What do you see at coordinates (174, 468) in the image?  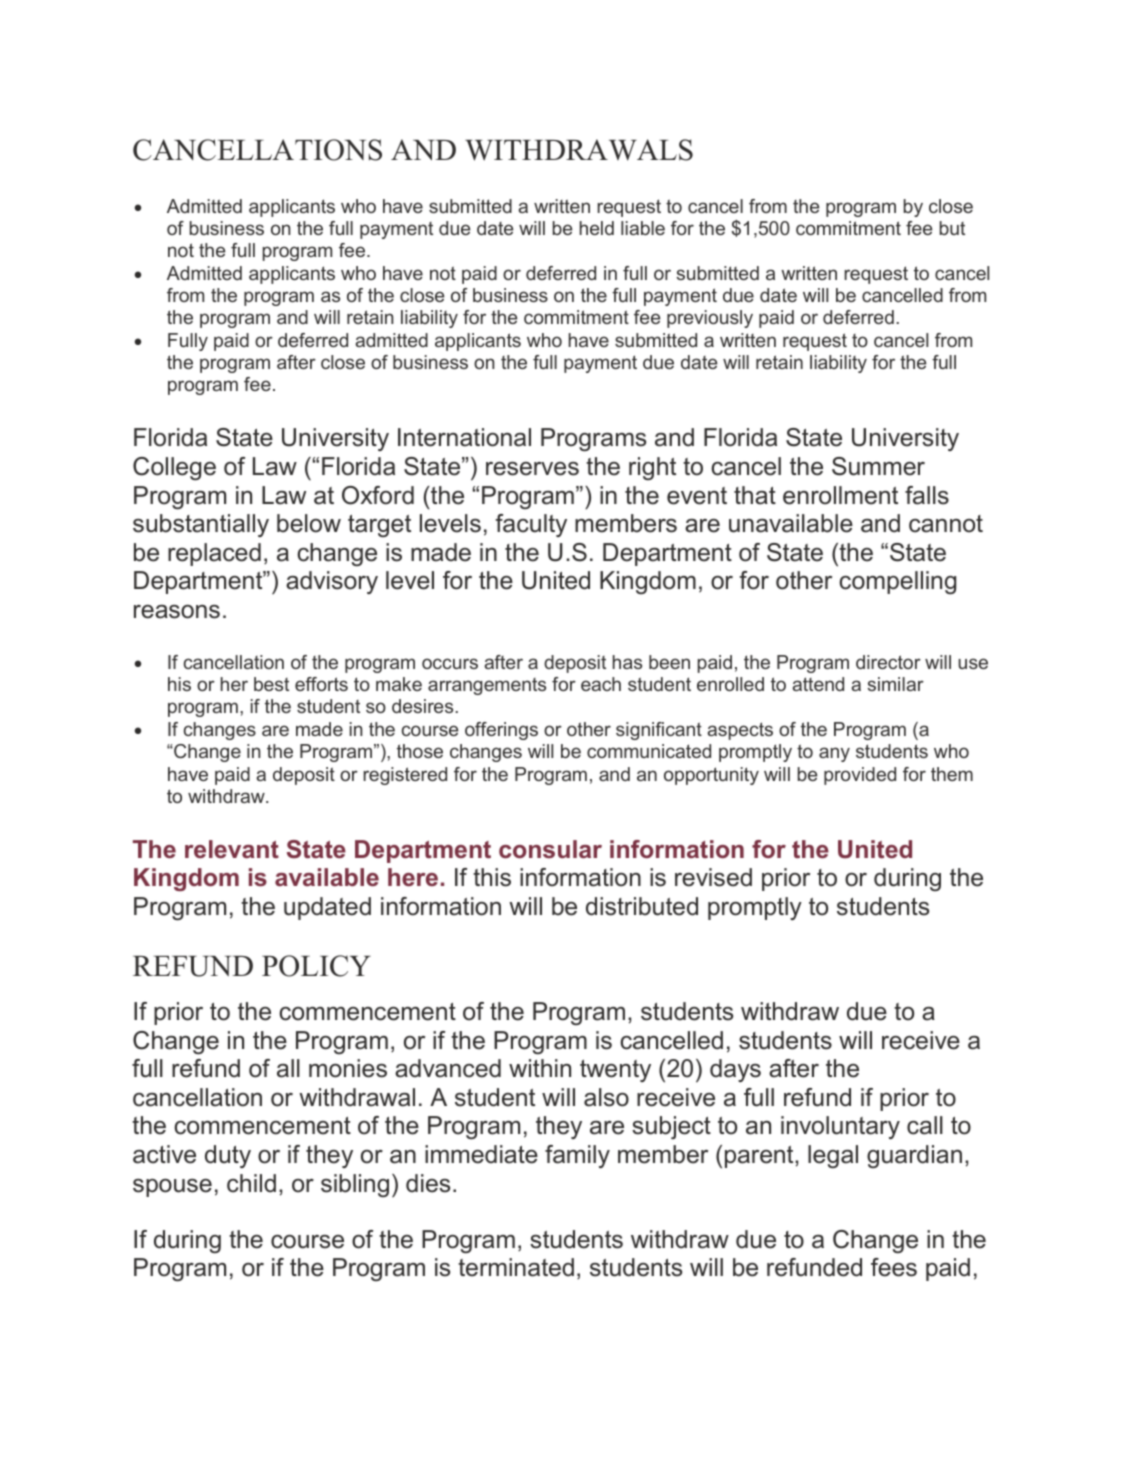 I see `College` at bounding box center [174, 468].
